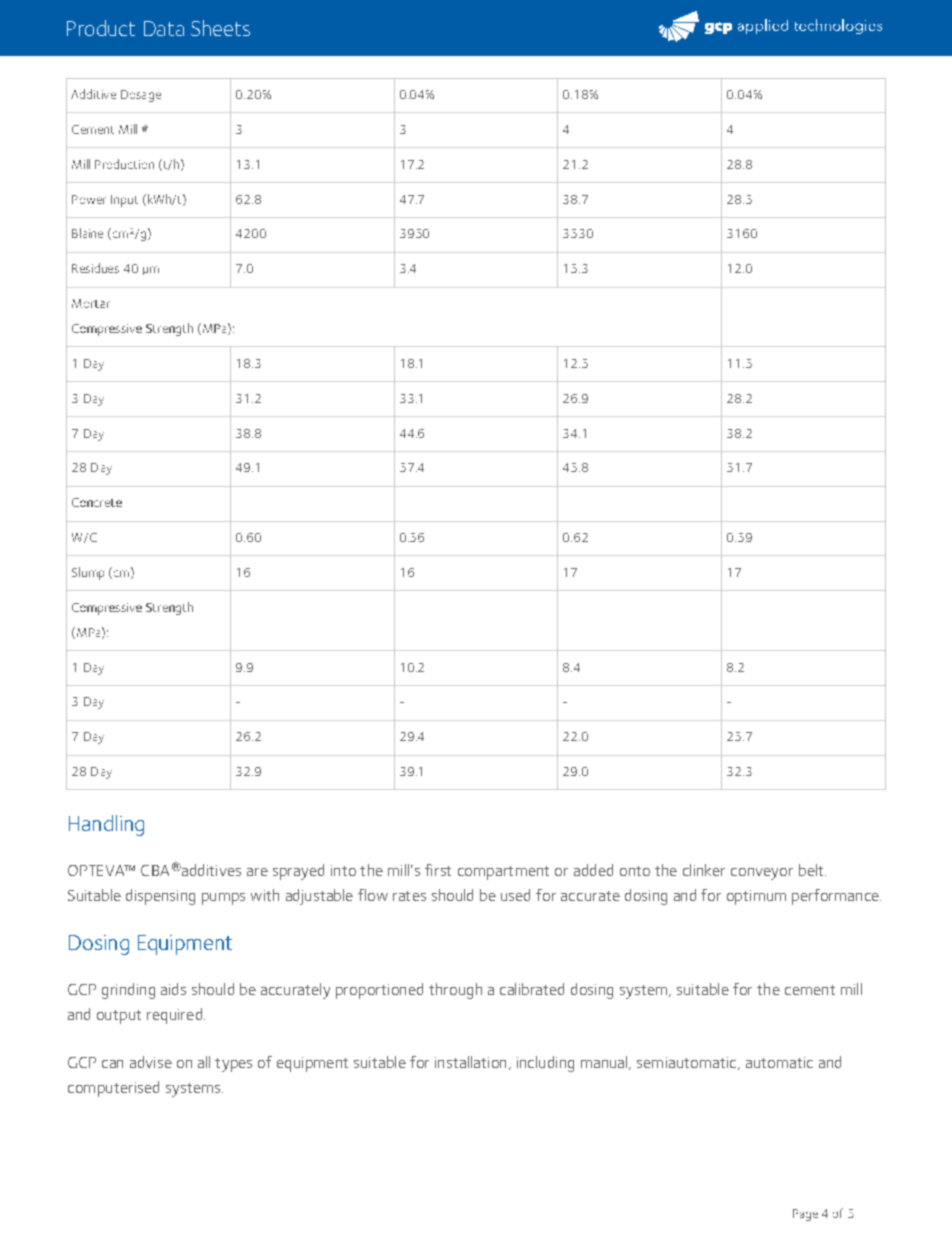 The width and height of the screenshot is (952, 1233). Describe the element at coordinates (438, 870) in the screenshot. I see `first` at that location.
